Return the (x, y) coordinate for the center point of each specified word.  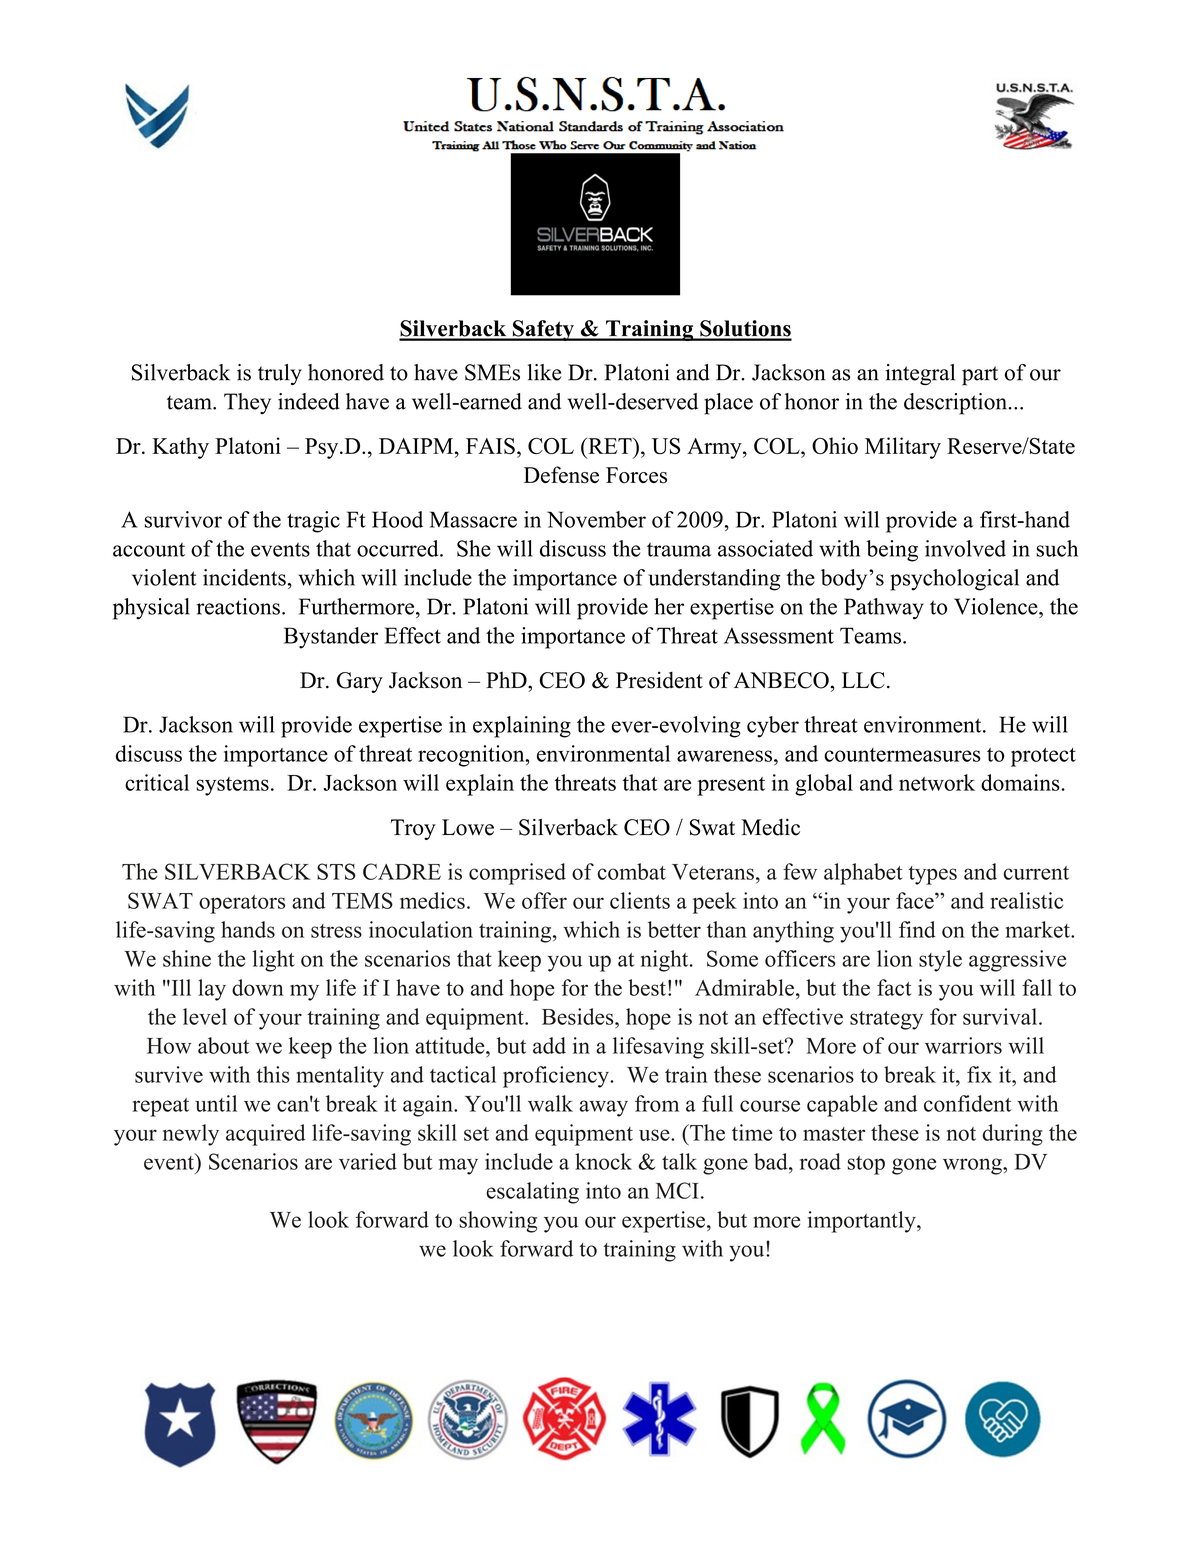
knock (603, 1161)
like (544, 372)
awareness (724, 756)
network (937, 782)
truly (280, 374)
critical (157, 782)
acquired (266, 1135)
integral (920, 374)
